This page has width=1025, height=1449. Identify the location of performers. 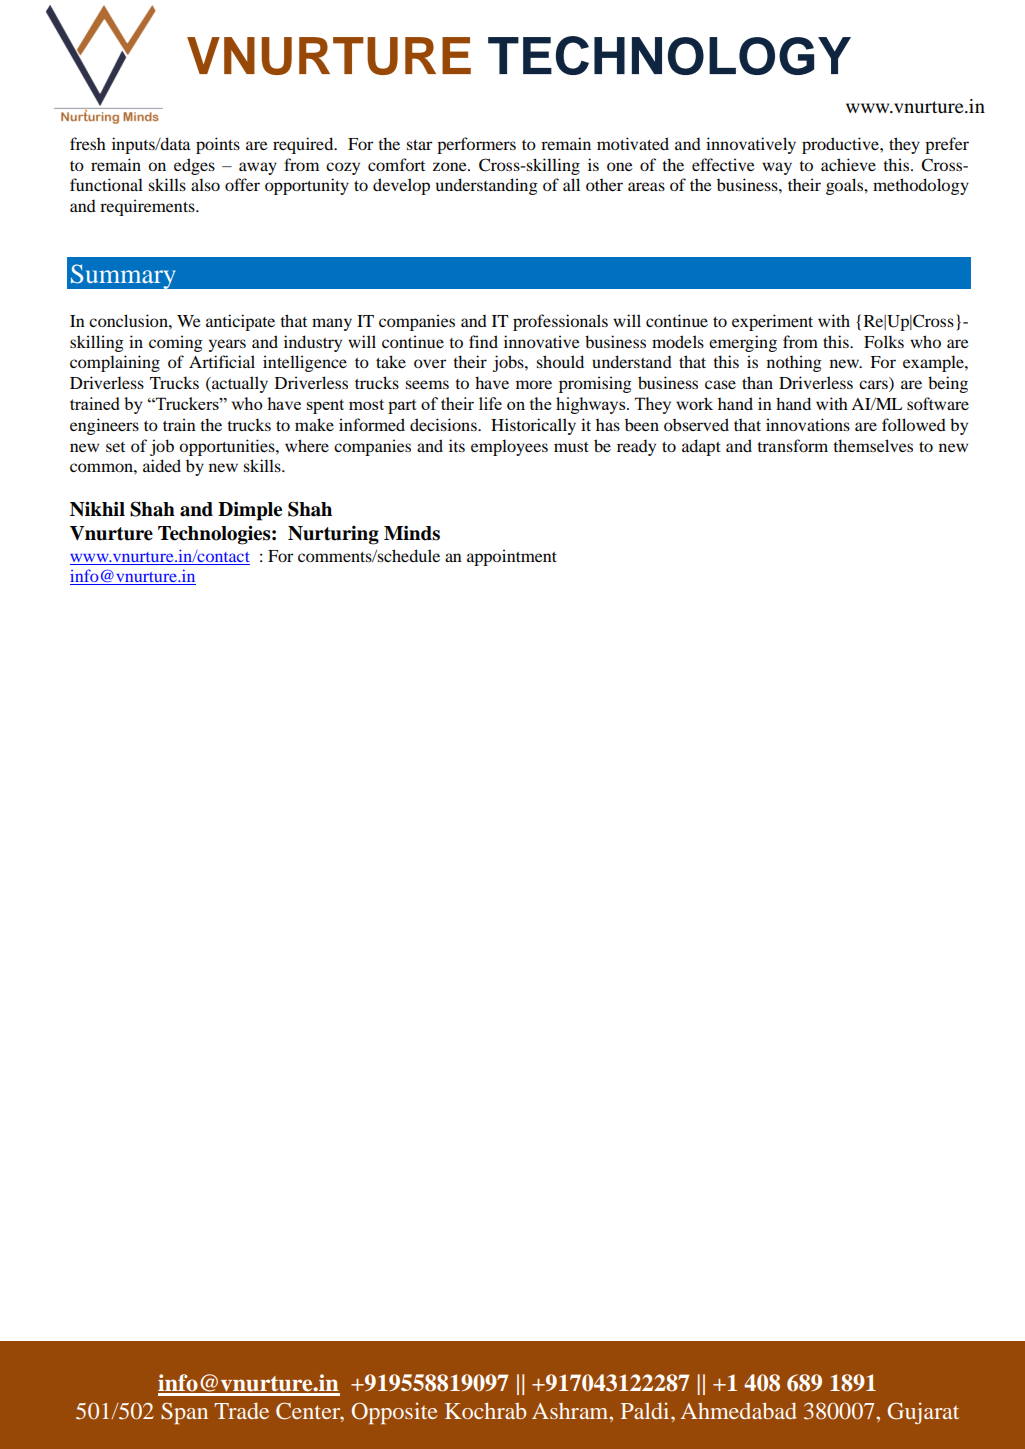
(476, 145).
